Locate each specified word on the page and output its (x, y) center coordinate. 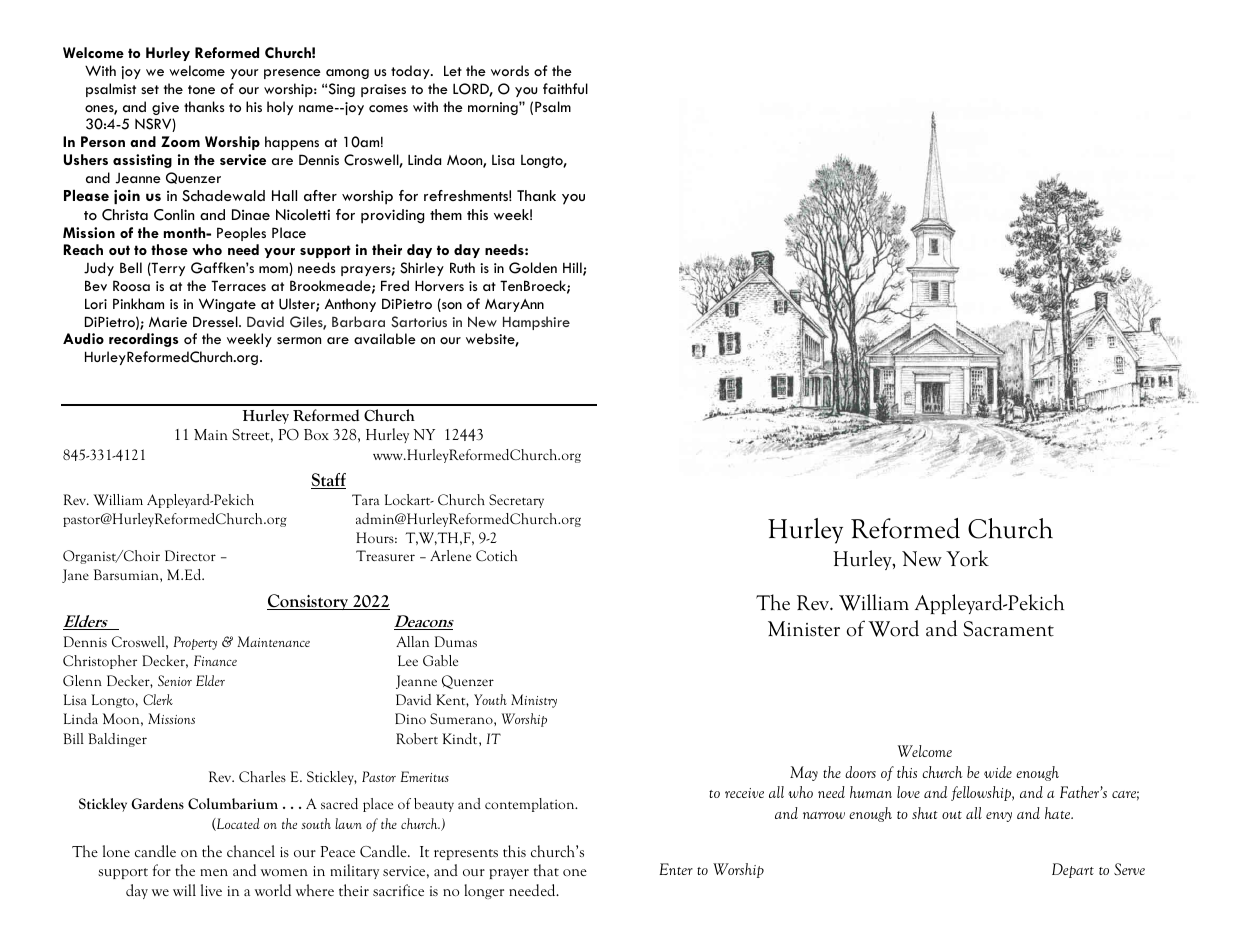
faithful (565, 88)
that (546, 870)
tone (201, 89)
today (411, 72)
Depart (1073, 870)
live (211, 890)
